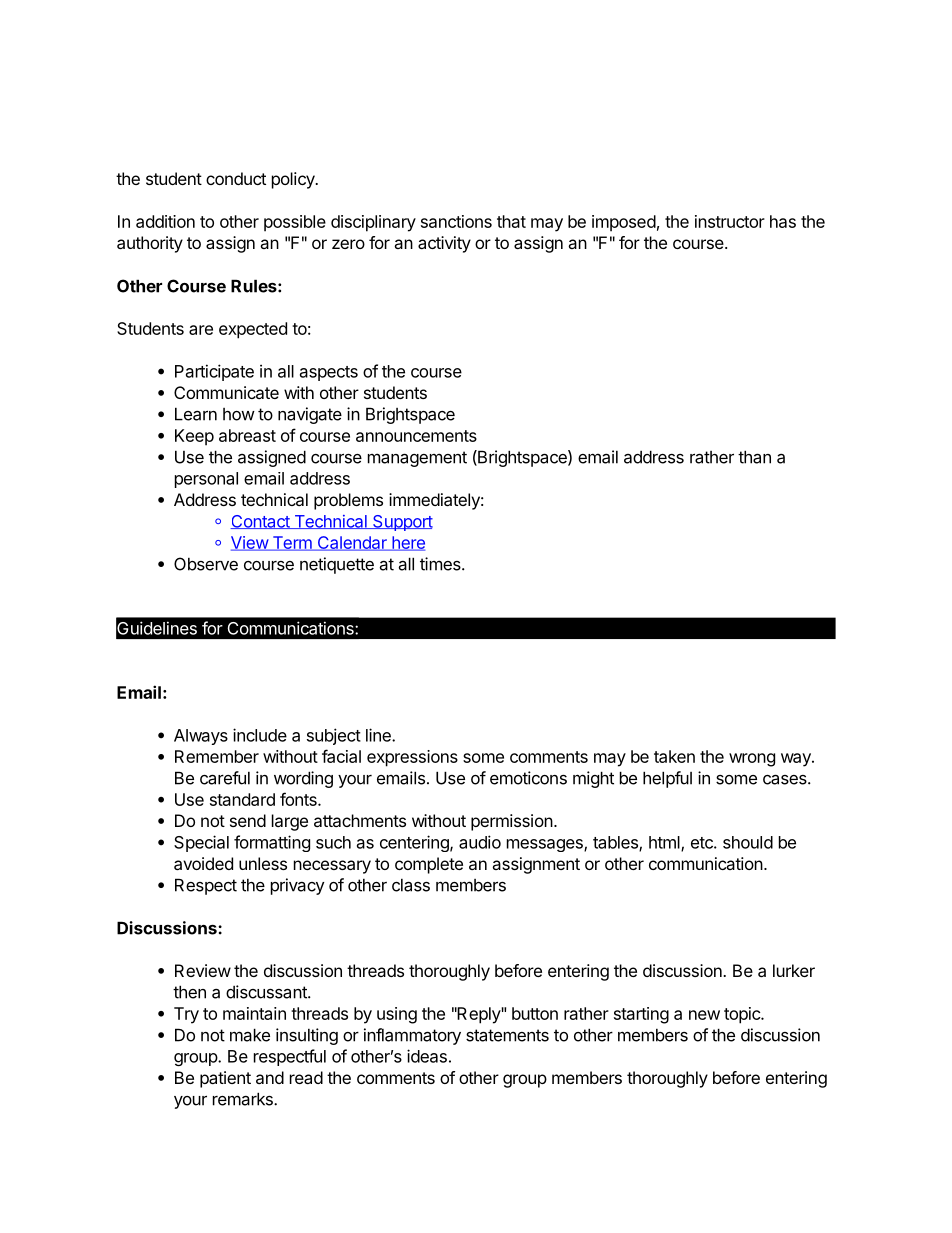 The width and height of the screenshot is (952, 1233). Describe the element at coordinates (236, 178) in the screenshot. I see `conduct` at that location.
